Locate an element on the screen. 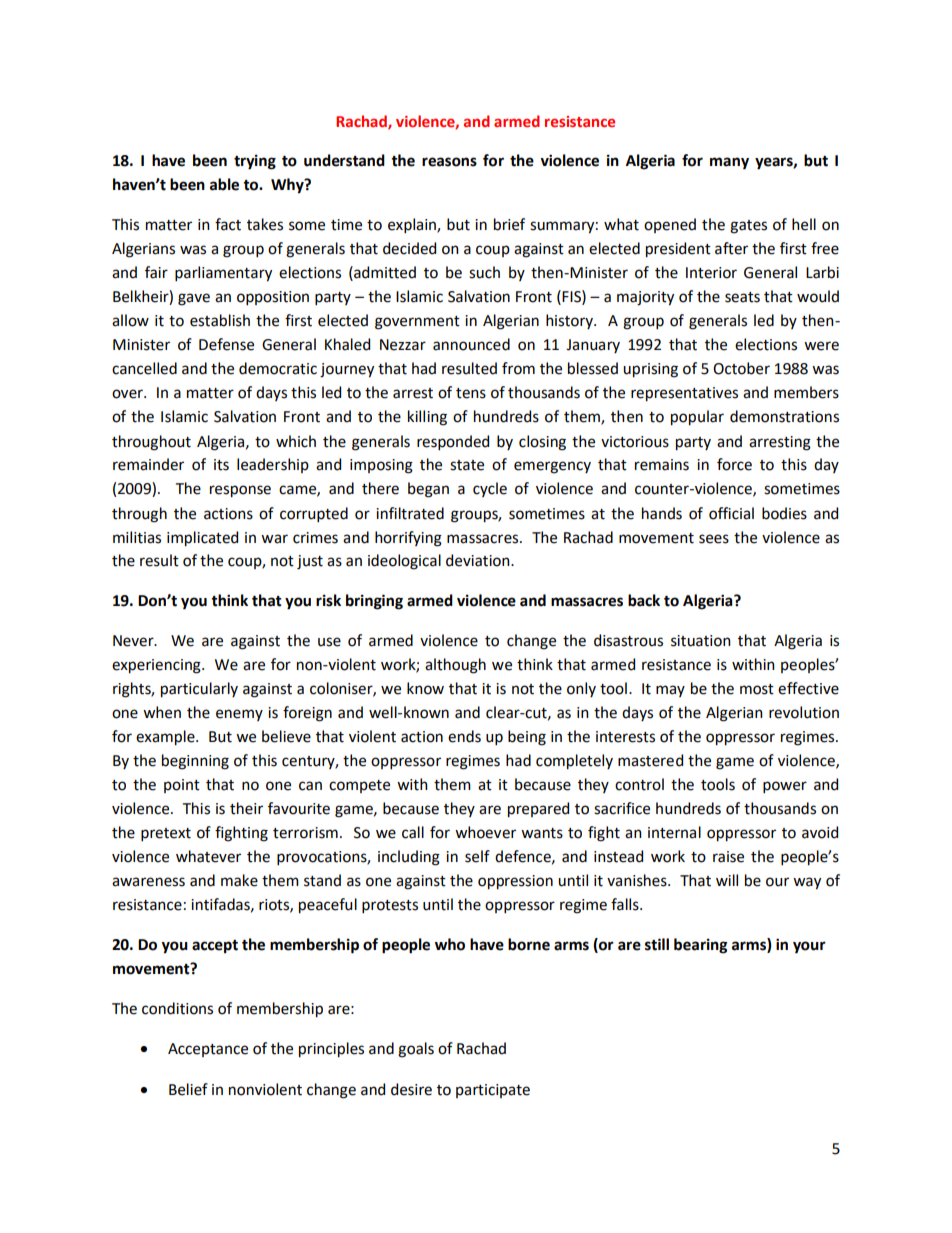  experiencing is located at coordinates (157, 666).
